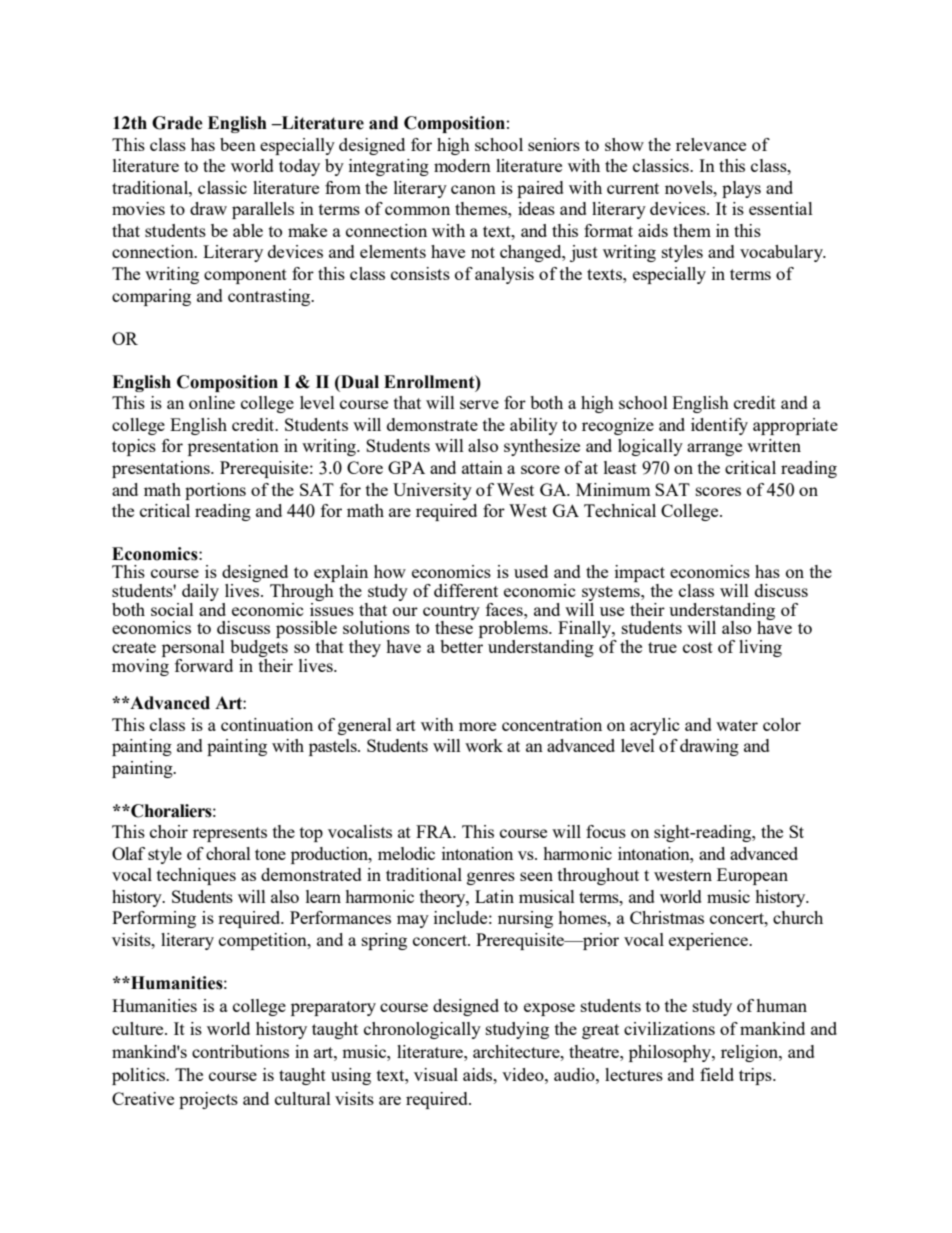  What do you see at coordinates (462, 165) in the screenshot?
I see `modern` at bounding box center [462, 165].
